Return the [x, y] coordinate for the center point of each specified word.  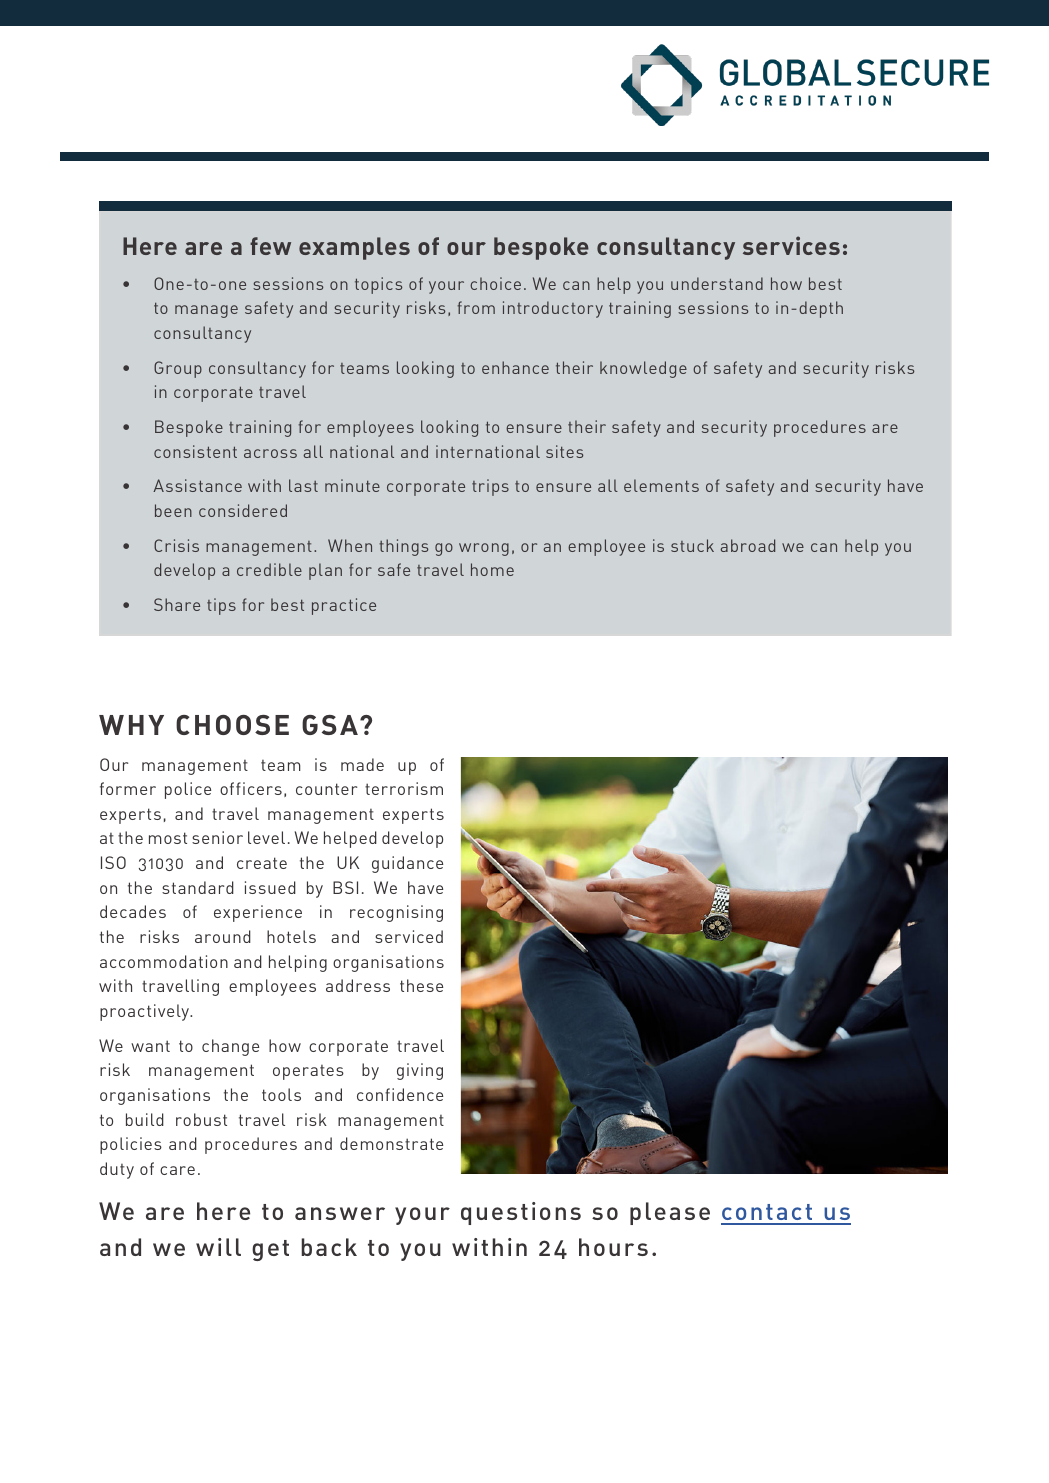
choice [495, 283]
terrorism [404, 788]
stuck [692, 545]
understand [717, 283]
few [270, 246]
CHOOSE [232, 725]
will [218, 1247]
